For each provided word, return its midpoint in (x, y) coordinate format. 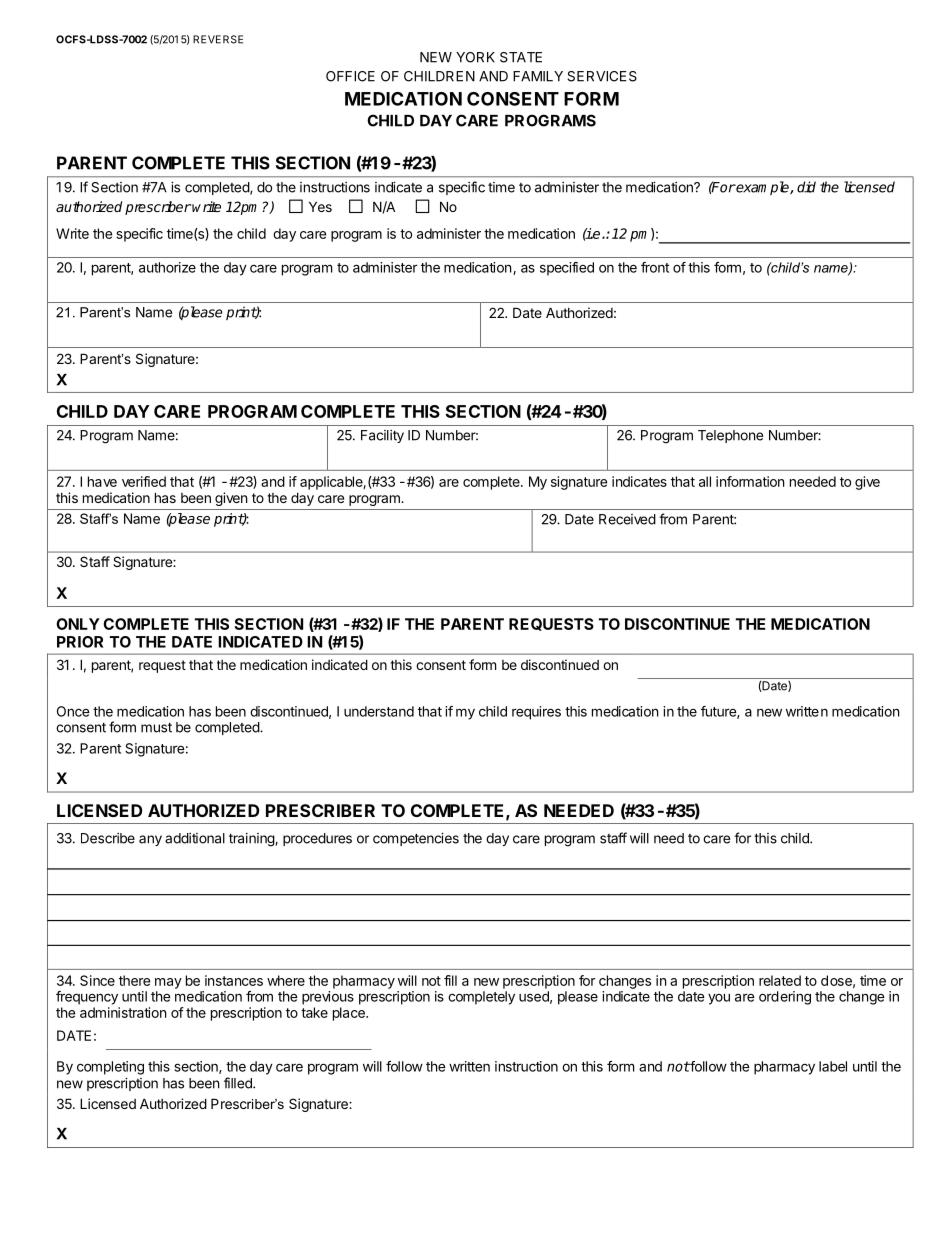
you (719, 999)
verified (144, 481)
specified (567, 269)
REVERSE (218, 39)
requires (536, 713)
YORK (475, 57)
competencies (416, 839)
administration (123, 1012)
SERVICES (602, 76)
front (655, 267)
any (150, 840)
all (705, 481)
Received (627, 519)
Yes (320, 206)
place (350, 1014)
